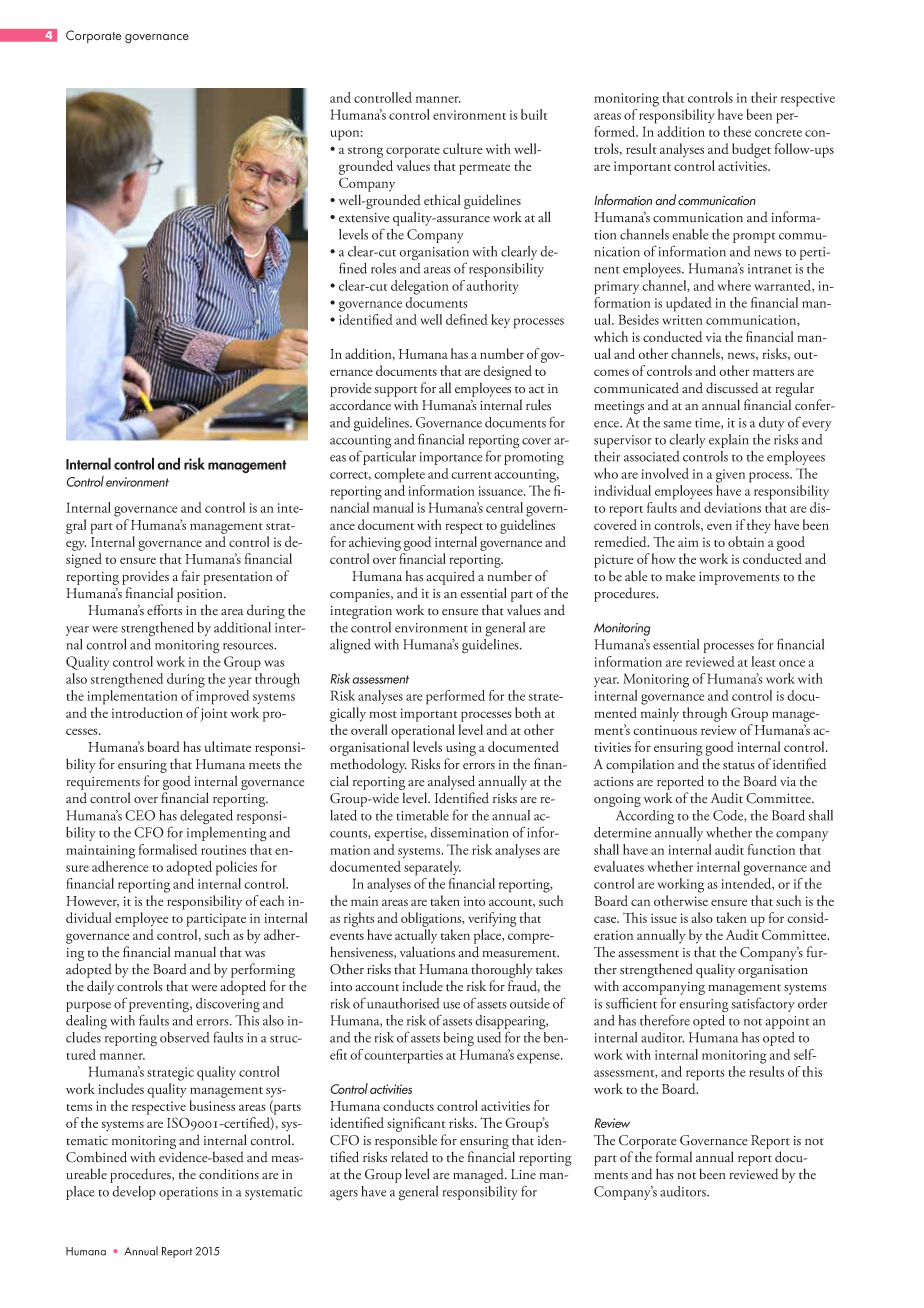 The height and width of the screenshot is (1308, 924). I want to click on rules, so click(538, 405).
